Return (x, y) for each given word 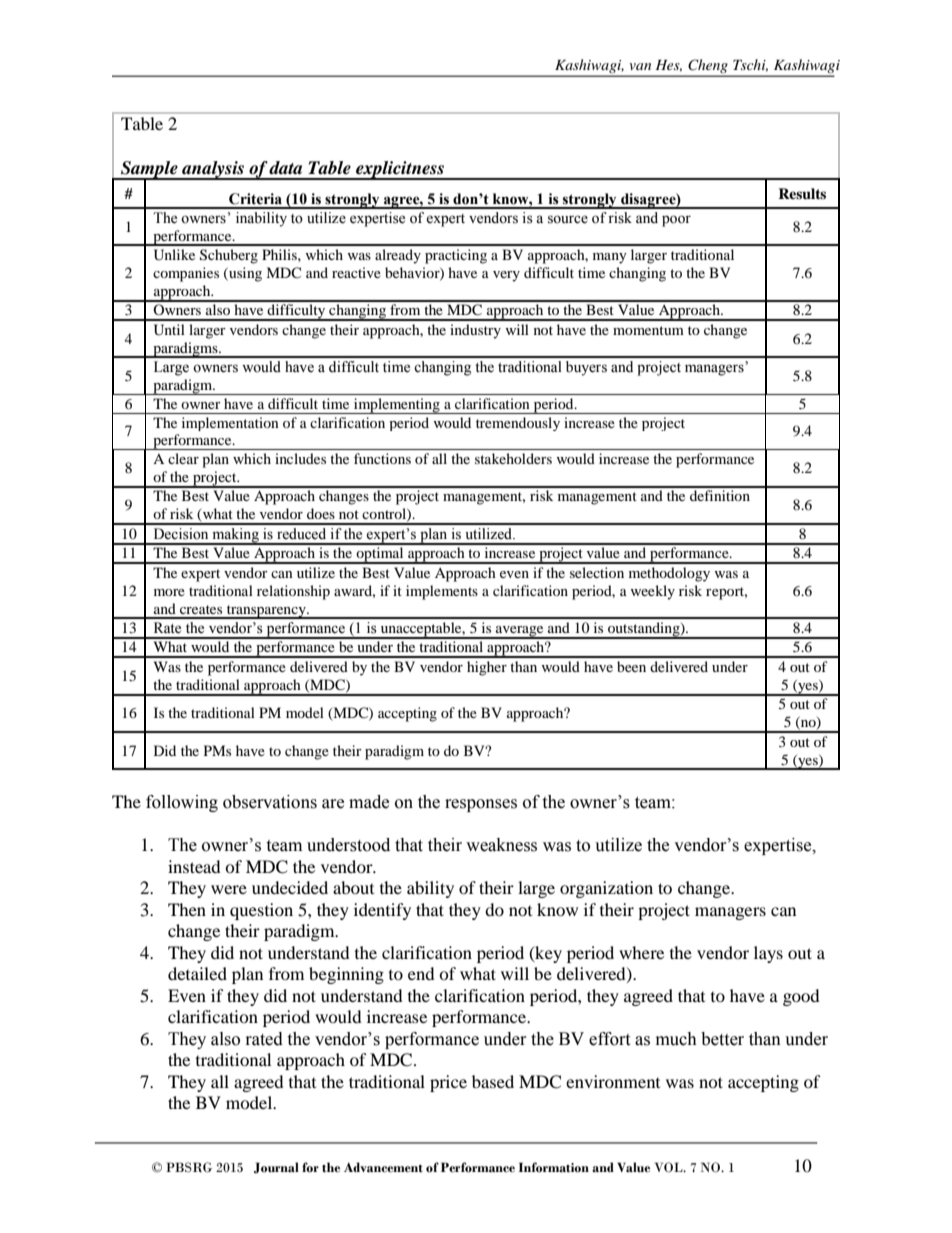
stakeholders (513, 458)
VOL (669, 1167)
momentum (648, 330)
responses (481, 805)
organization (606, 889)
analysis (213, 170)
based (493, 1081)
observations (270, 802)
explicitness (400, 170)
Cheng (708, 67)
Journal (276, 1168)
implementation (230, 424)
